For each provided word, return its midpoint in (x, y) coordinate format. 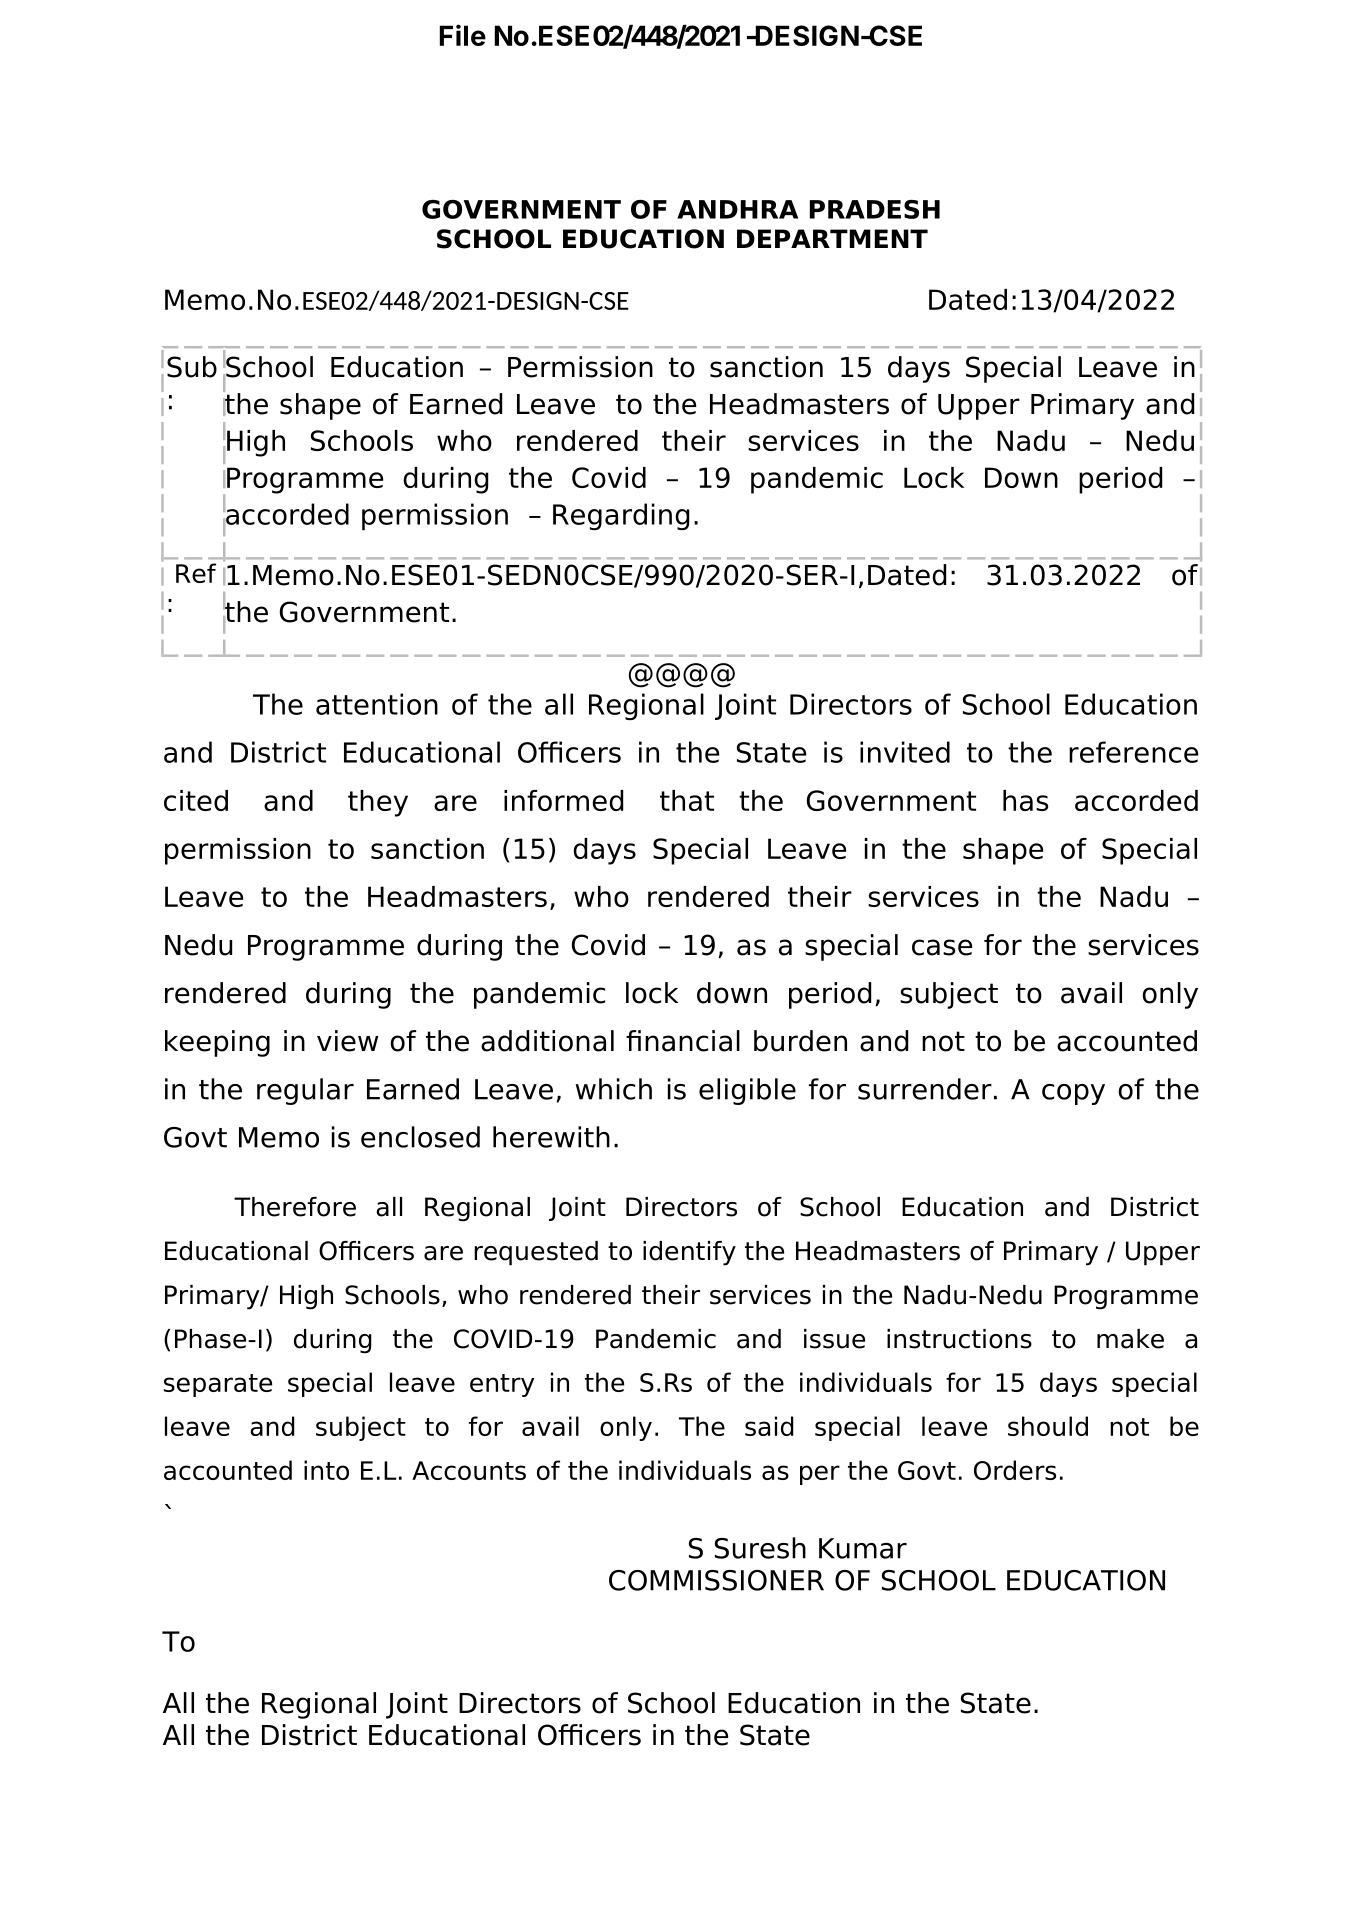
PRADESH (875, 209)
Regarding (621, 517)
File (463, 35)
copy (1073, 1094)
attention (377, 704)
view (347, 1041)
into (326, 1470)
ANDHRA (737, 209)
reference (1133, 752)
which (614, 1089)
